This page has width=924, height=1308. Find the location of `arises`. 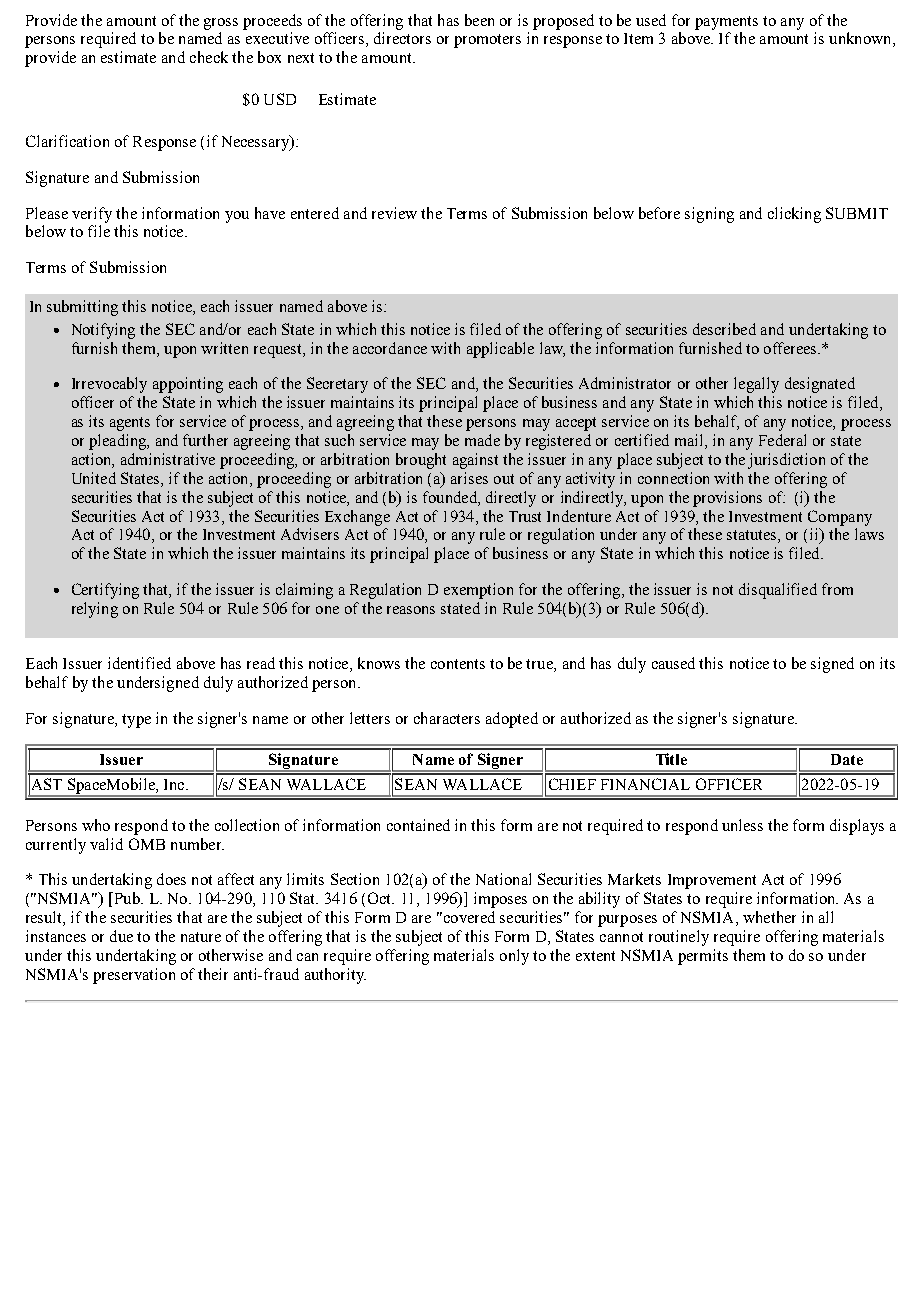

arises is located at coordinates (469, 478).
